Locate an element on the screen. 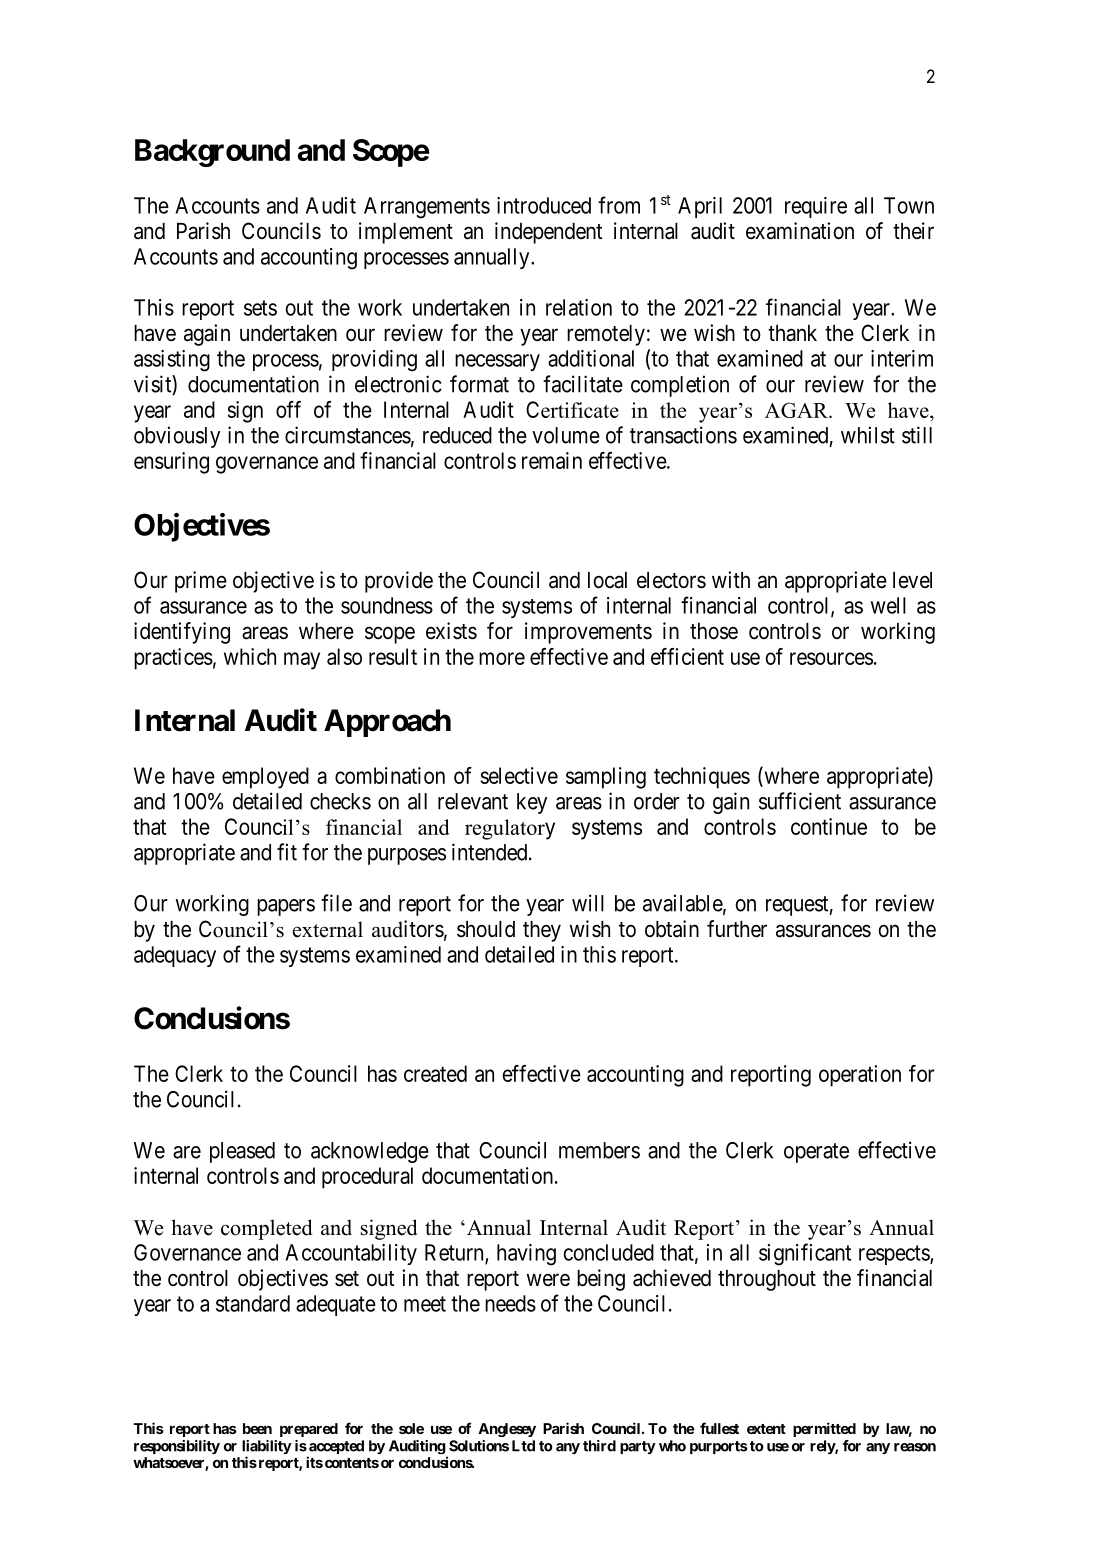 The height and width of the screenshot is (1558, 1101). been is located at coordinates (257, 1428).
